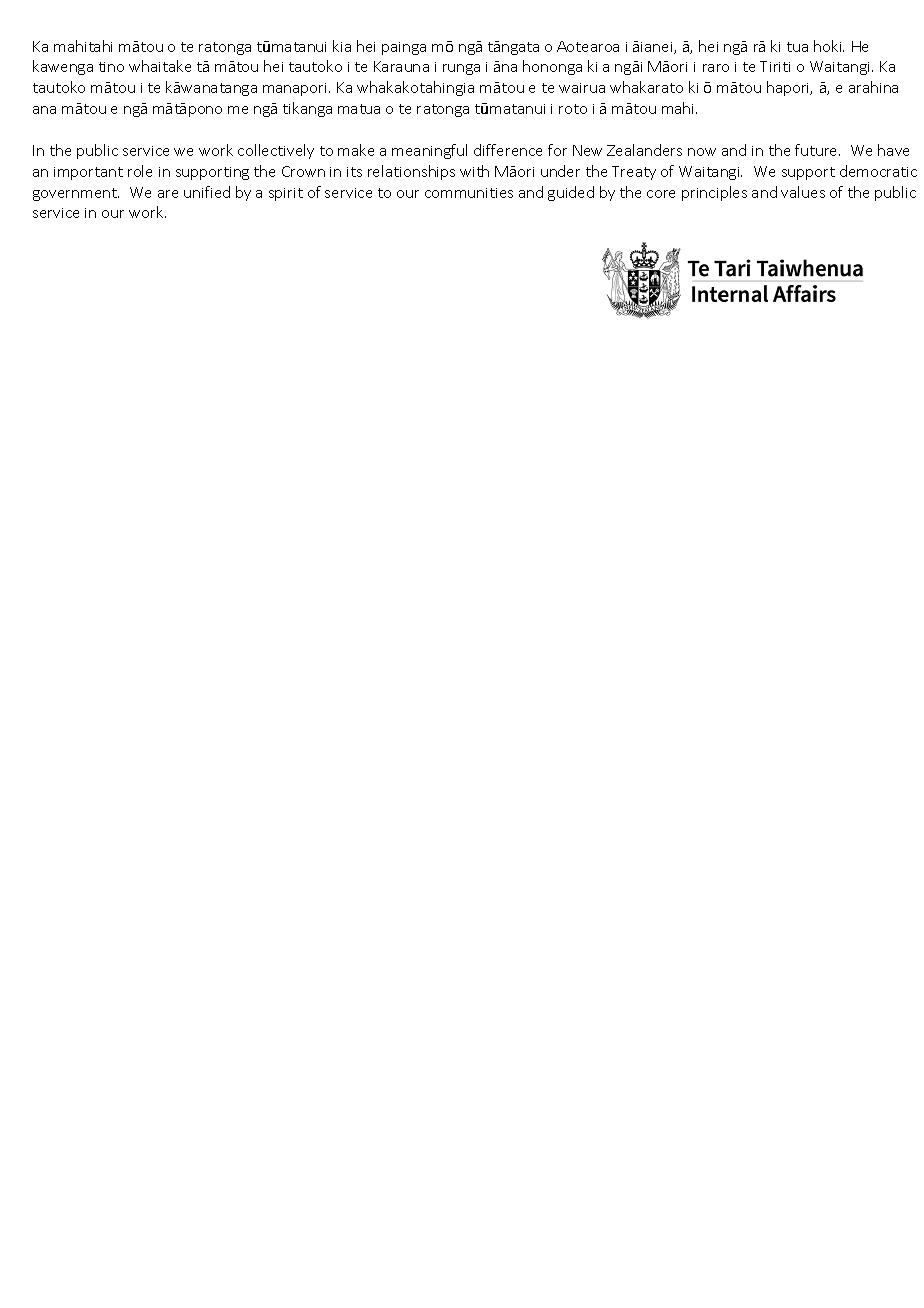  Describe the element at coordinates (817, 150) in the screenshot. I see `future` at that location.
